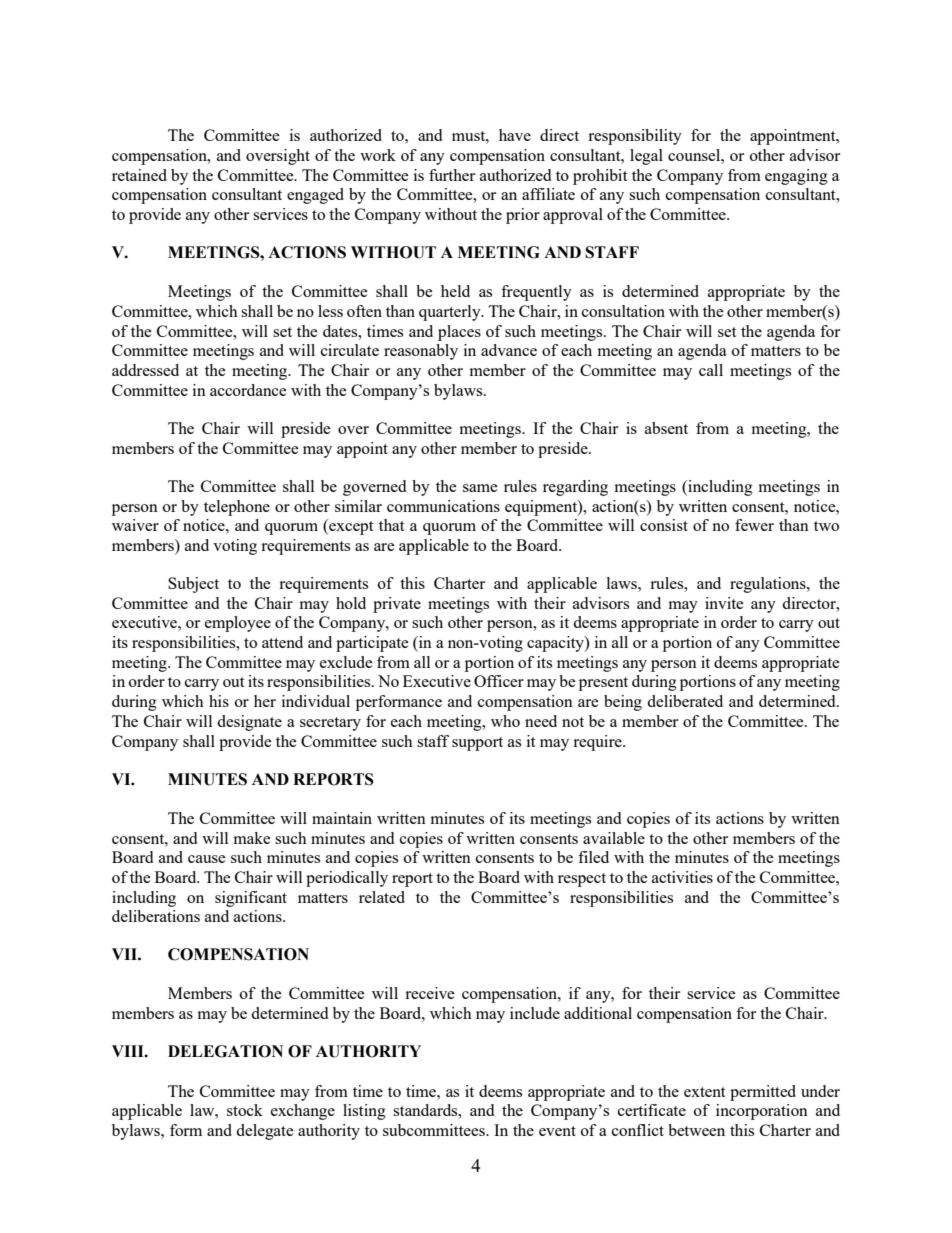 This screenshot has width=952, height=1233. I want to click on invite, so click(724, 603).
